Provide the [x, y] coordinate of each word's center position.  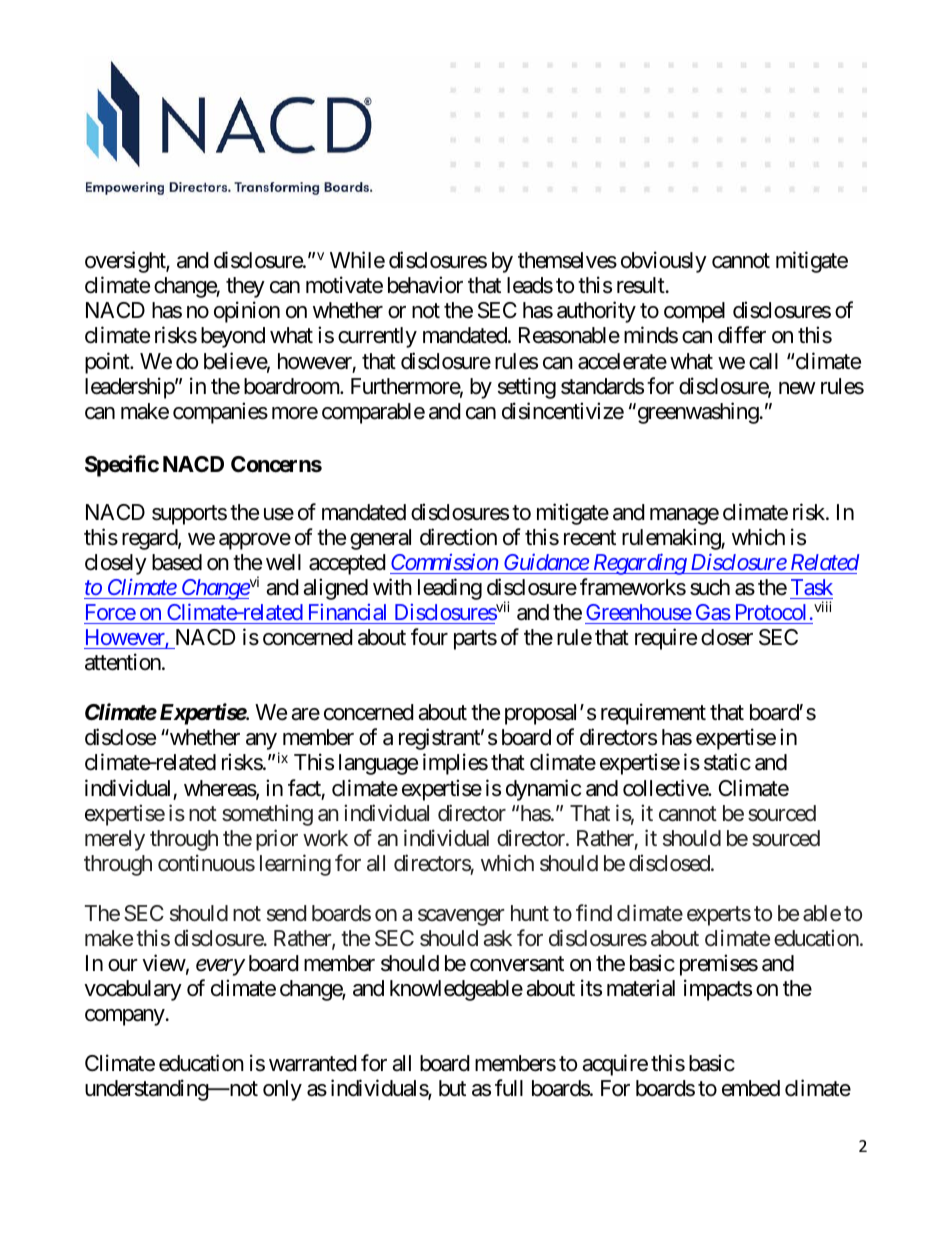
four [429, 637]
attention [123, 662]
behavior [425, 285]
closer [727, 637]
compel [694, 312]
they [245, 287]
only [282, 1090]
